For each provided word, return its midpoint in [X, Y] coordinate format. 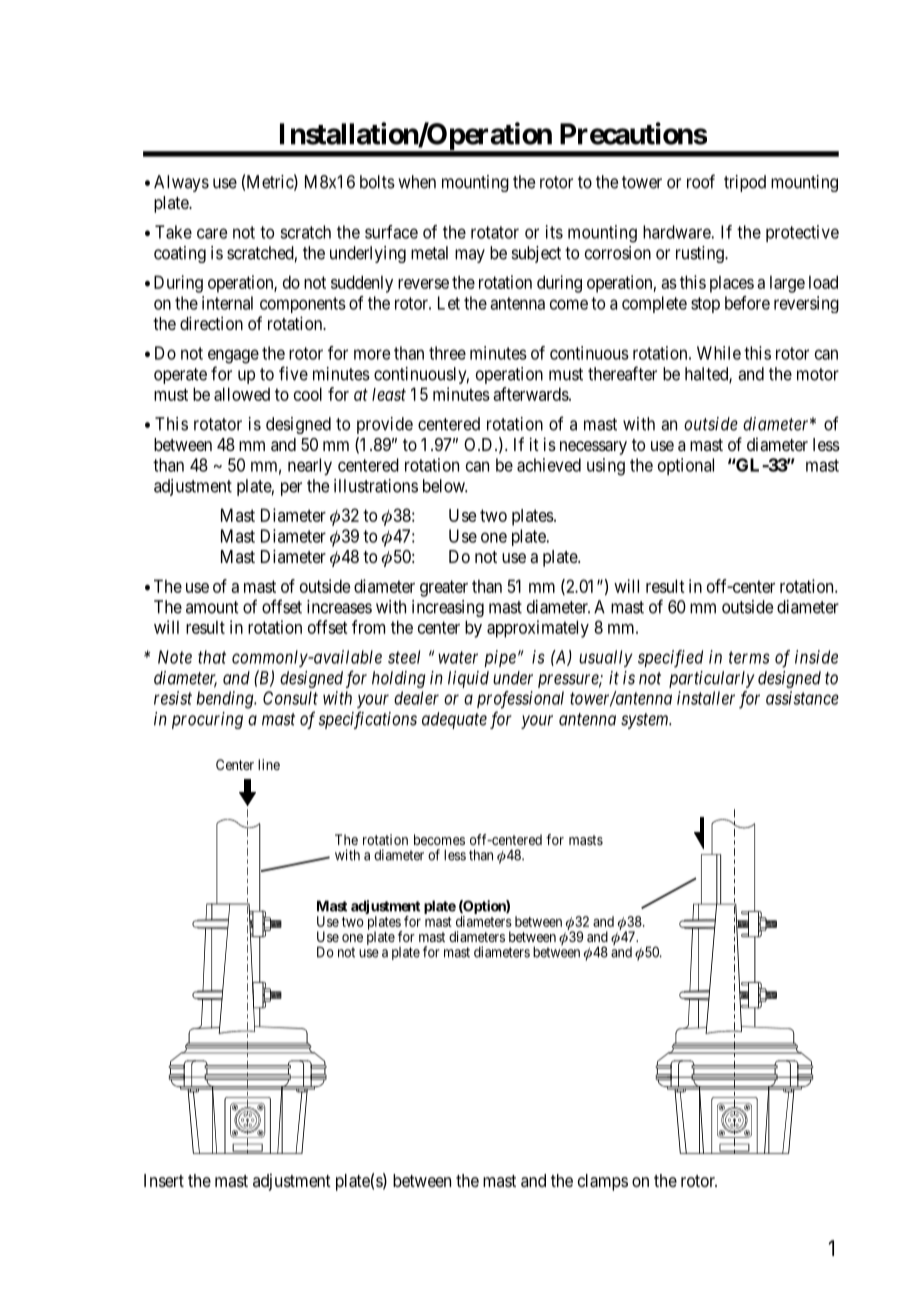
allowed [242, 394]
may [470, 256]
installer [706, 698]
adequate [454, 720]
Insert [164, 1180]
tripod [745, 183]
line [269, 764]
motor [818, 374]
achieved [549, 465]
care [212, 233]
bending [226, 700]
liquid [468, 679]
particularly [712, 679]
